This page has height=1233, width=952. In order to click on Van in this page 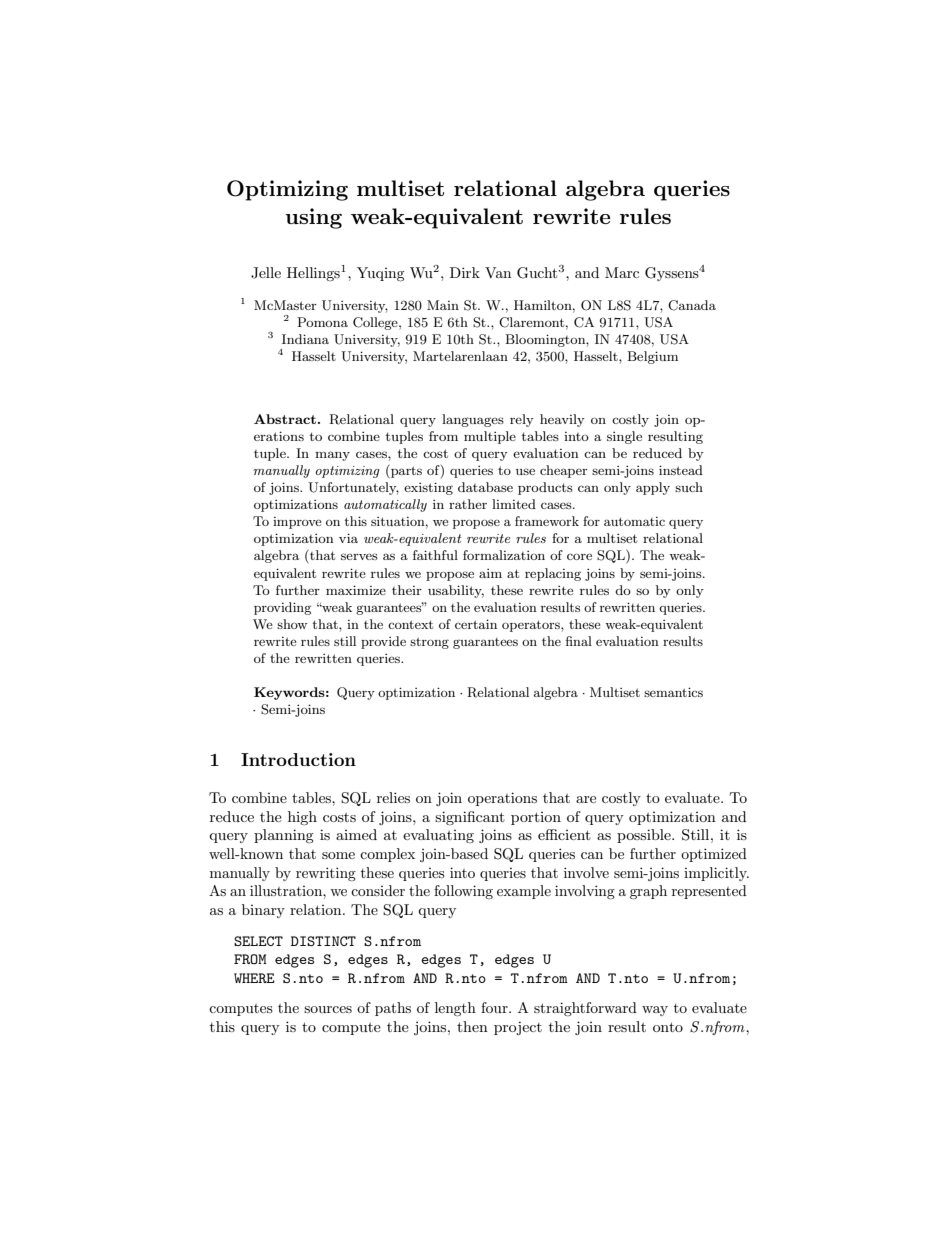, I will do `click(498, 272)`.
